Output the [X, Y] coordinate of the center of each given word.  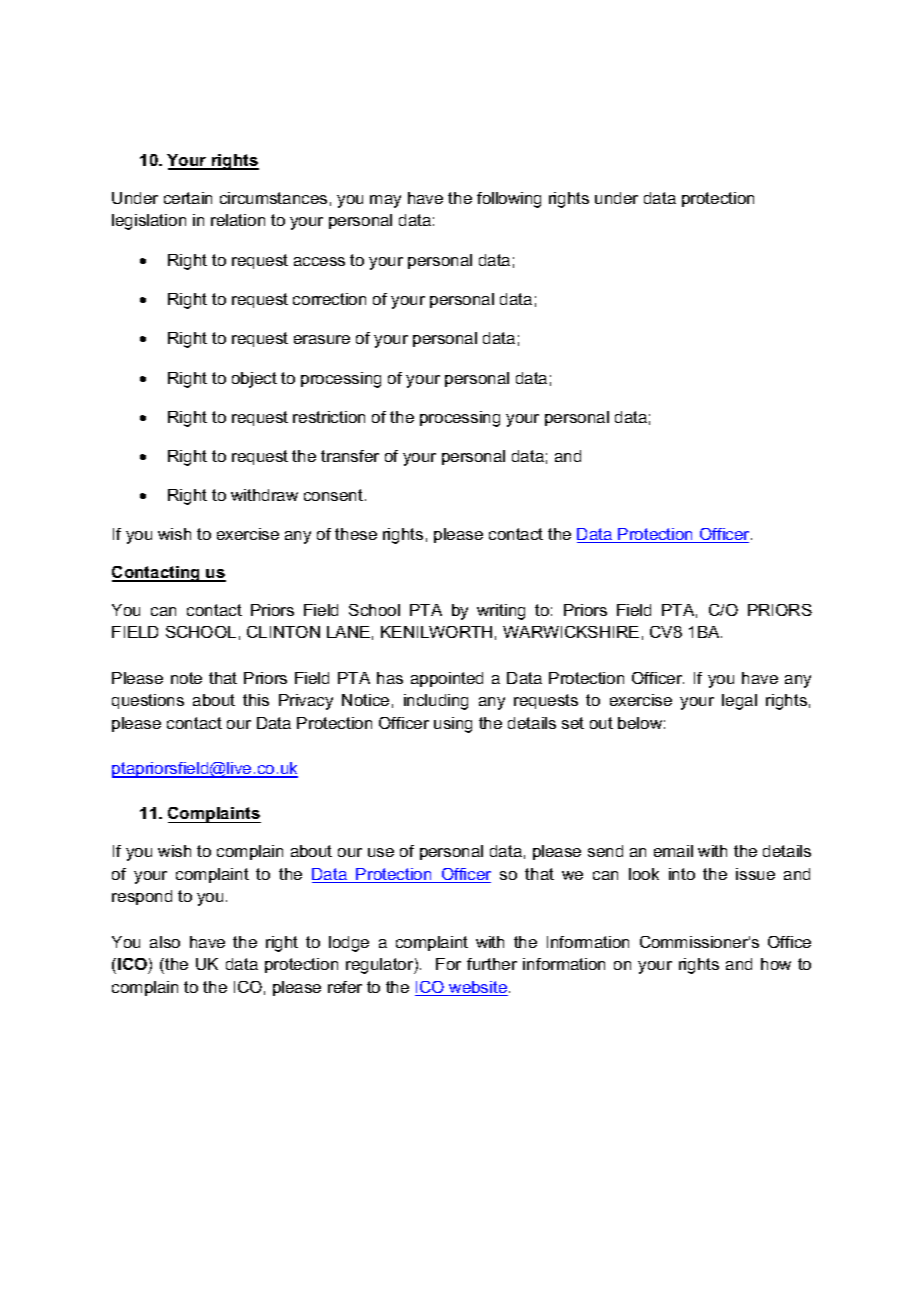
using [453, 725]
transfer [350, 456]
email [673, 851]
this [256, 700]
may [385, 201]
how [776, 964]
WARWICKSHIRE [571, 632]
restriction [329, 417]
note [186, 678]
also [165, 942]
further [492, 964]
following [509, 200]
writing [501, 612]
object [254, 380]
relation [238, 220]
